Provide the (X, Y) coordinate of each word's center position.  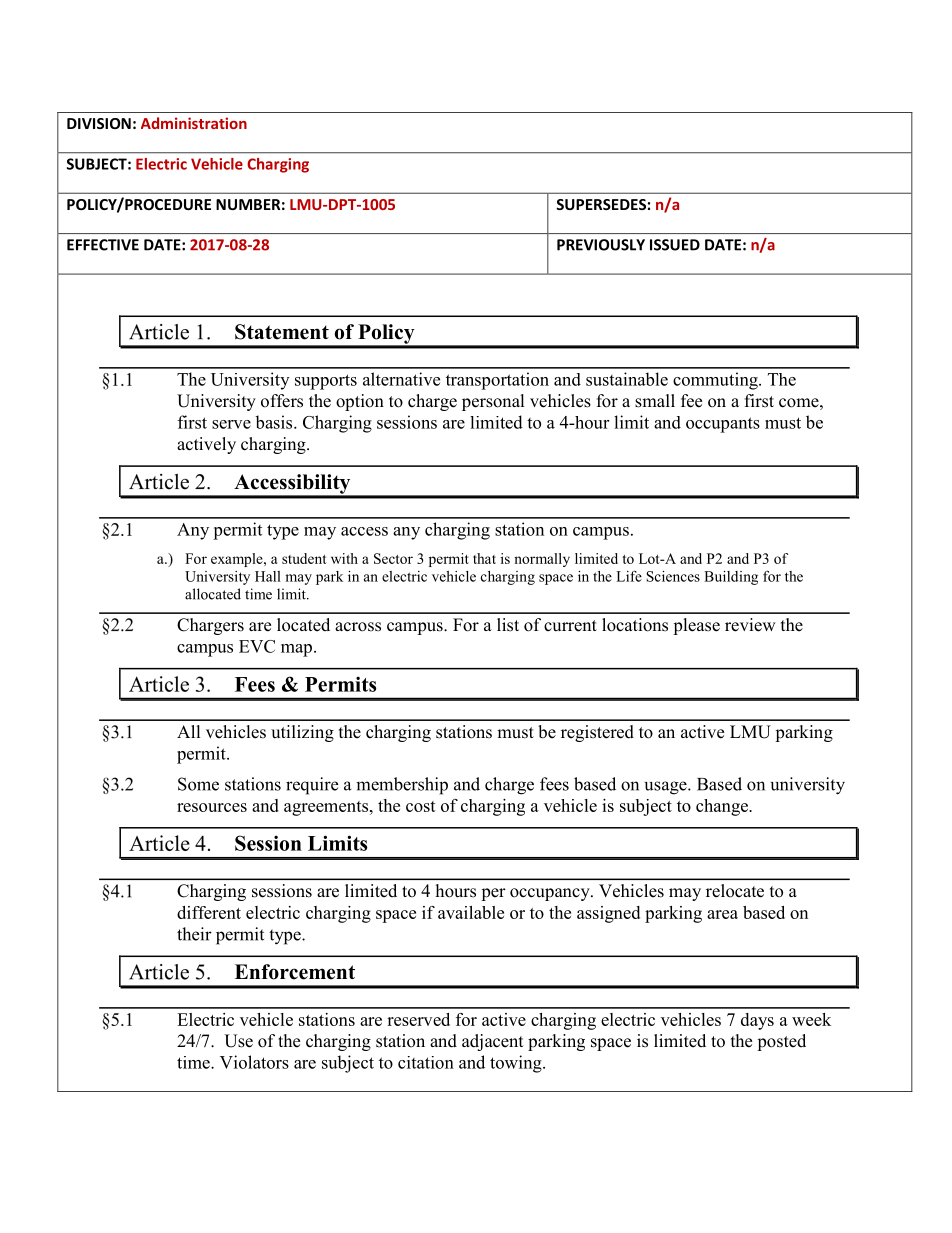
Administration (194, 123)
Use (238, 1041)
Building (731, 578)
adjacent (492, 1042)
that (484, 558)
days (757, 1021)
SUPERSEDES (601, 204)
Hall (268, 576)
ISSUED (675, 245)
